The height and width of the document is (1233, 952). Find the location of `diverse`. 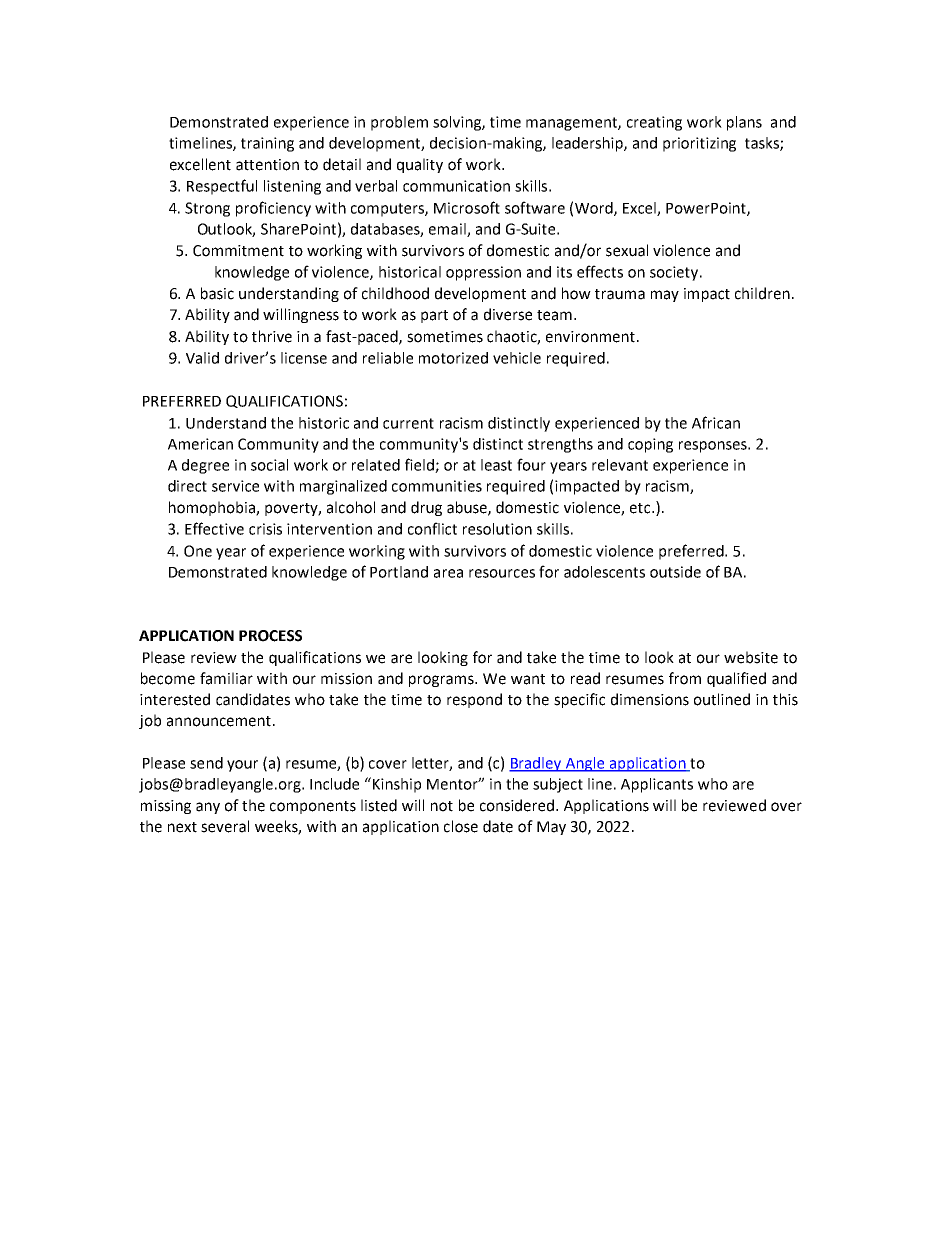

diverse is located at coordinates (508, 314).
